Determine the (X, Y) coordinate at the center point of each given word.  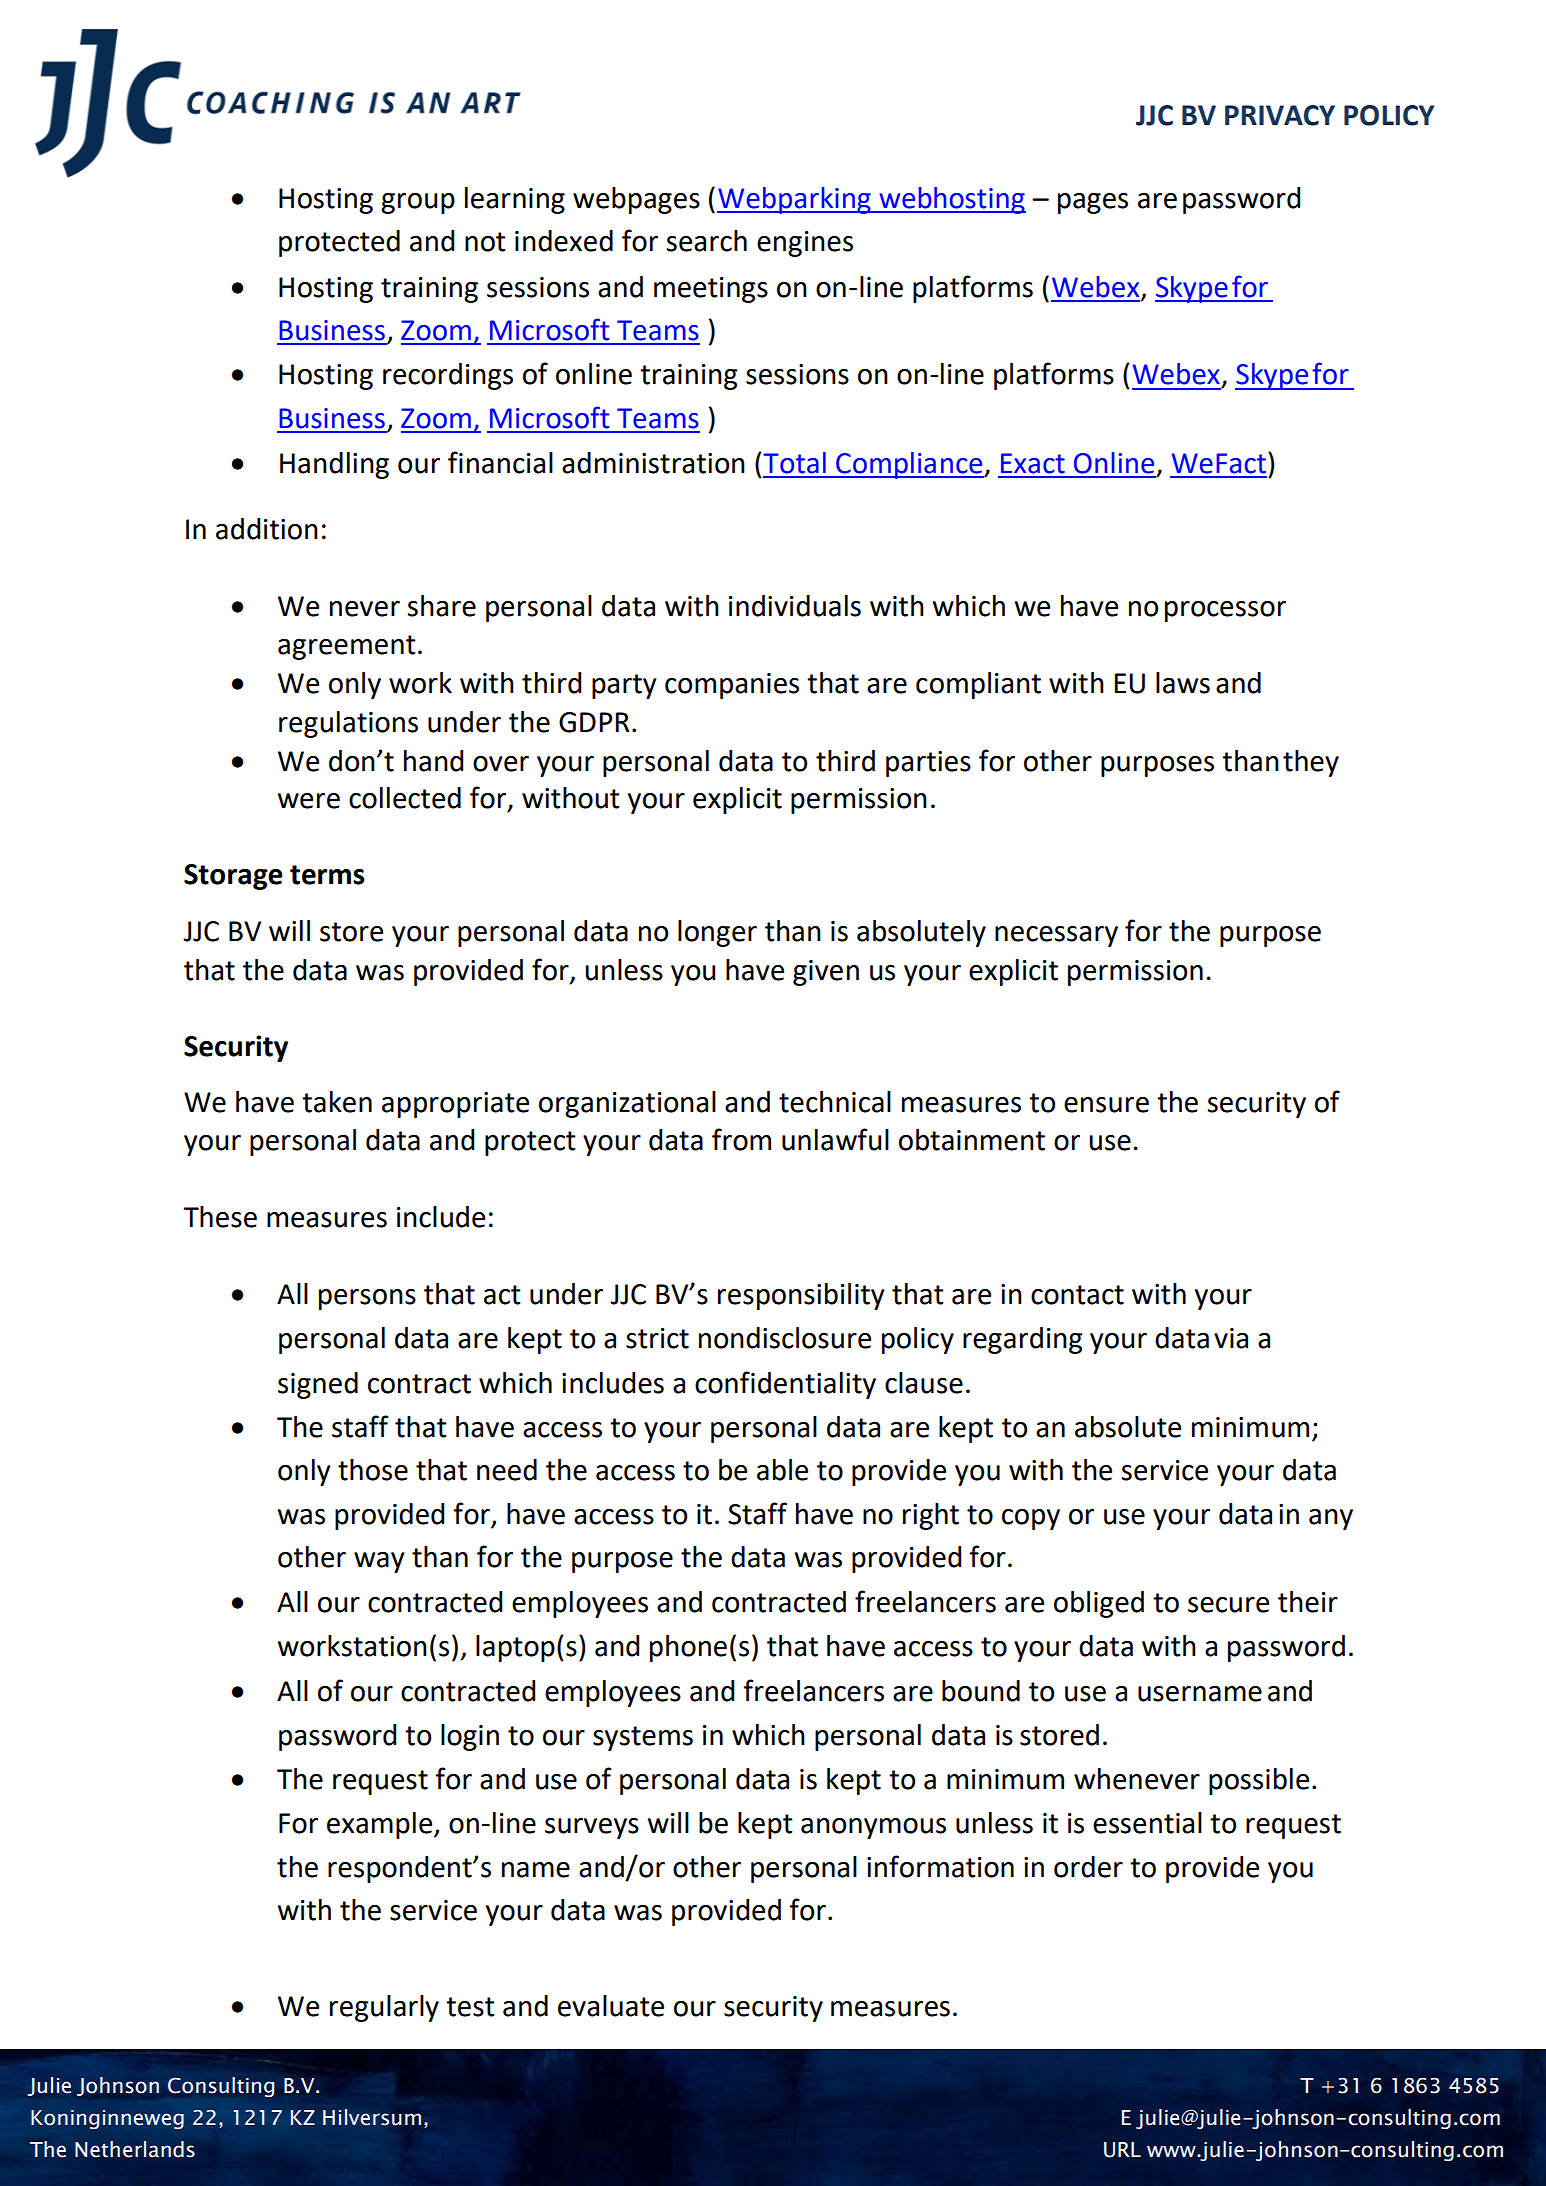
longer (717, 933)
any (1331, 1519)
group (418, 203)
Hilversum (372, 2117)
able (782, 1470)
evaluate (611, 2006)
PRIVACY (1280, 115)
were (309, 801)
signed (318, 1385)
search (707, 241)
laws (1183, 683)
